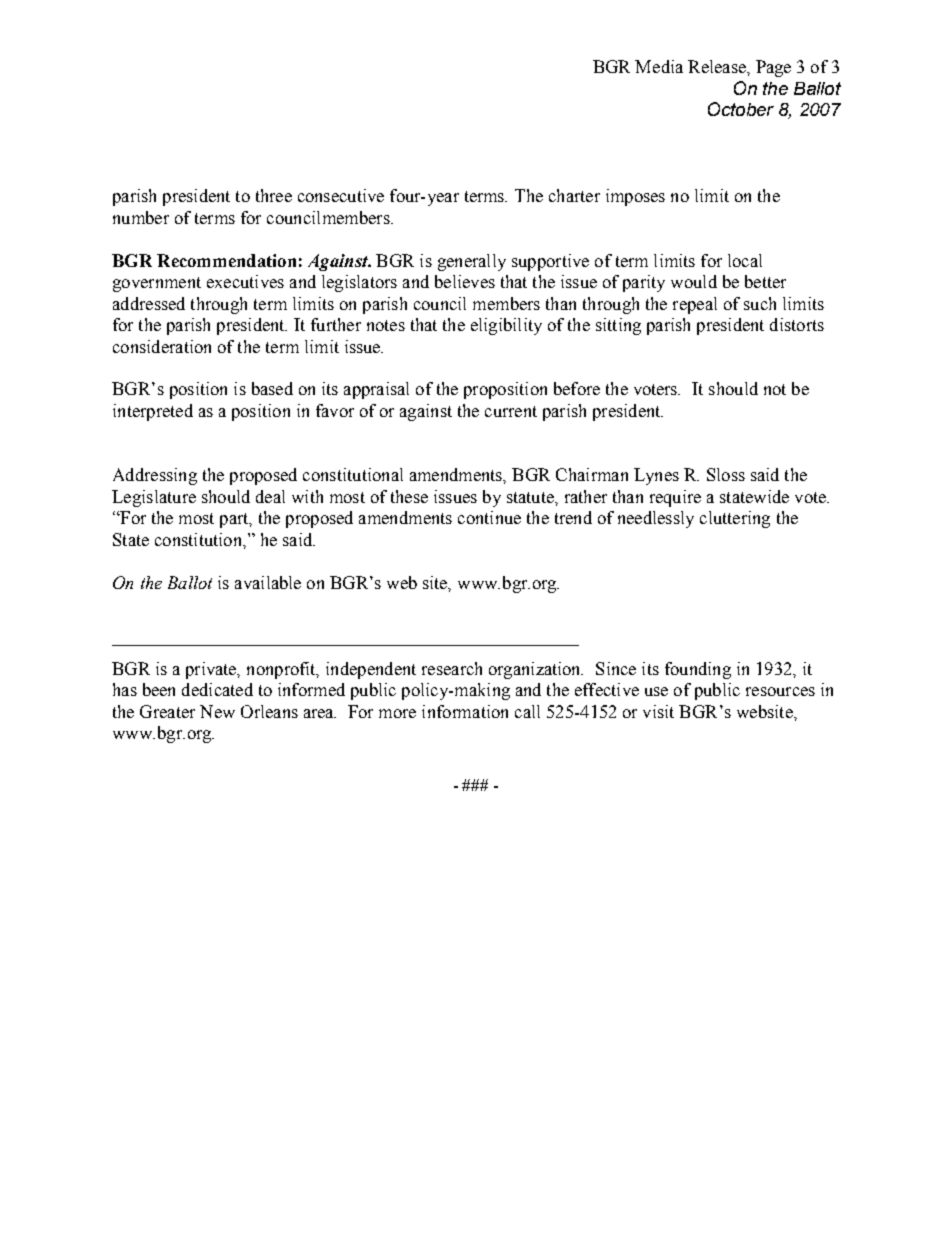  I want to click on eligibility, so click(506, 326).
